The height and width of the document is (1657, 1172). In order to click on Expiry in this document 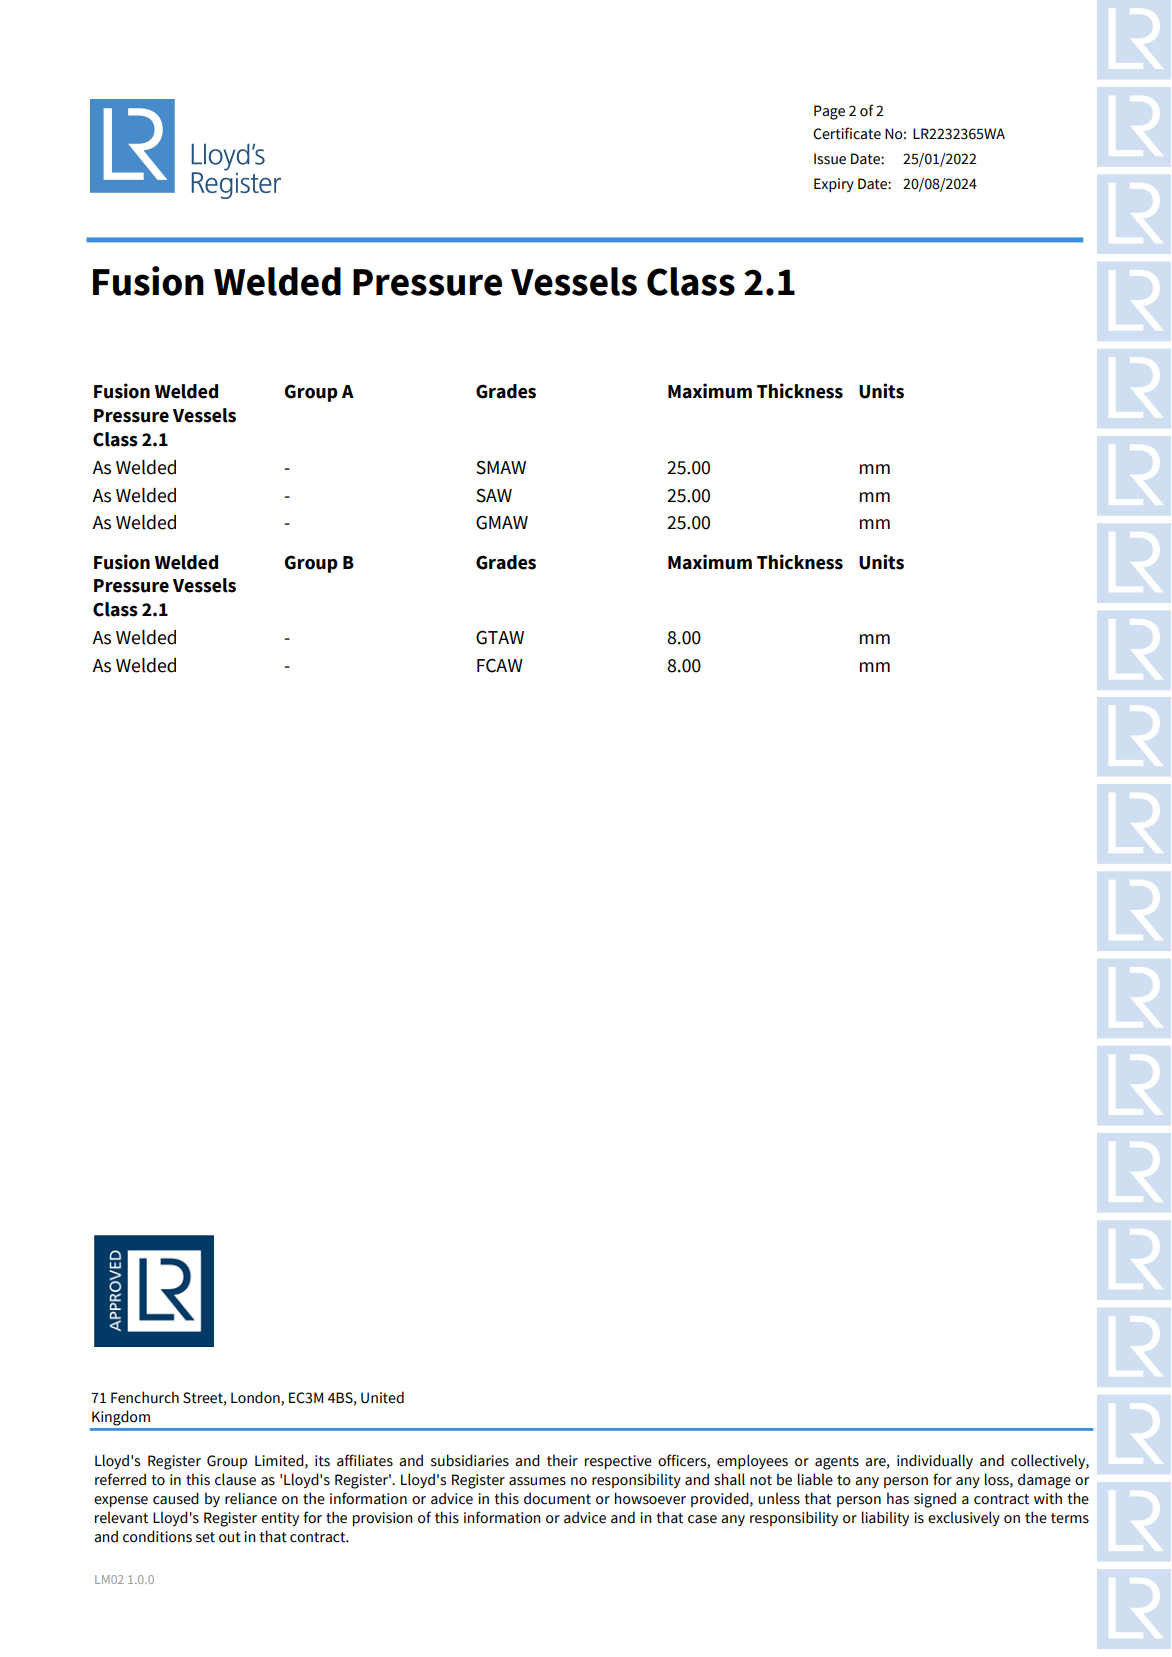, I will do `click(834, 185)`.
